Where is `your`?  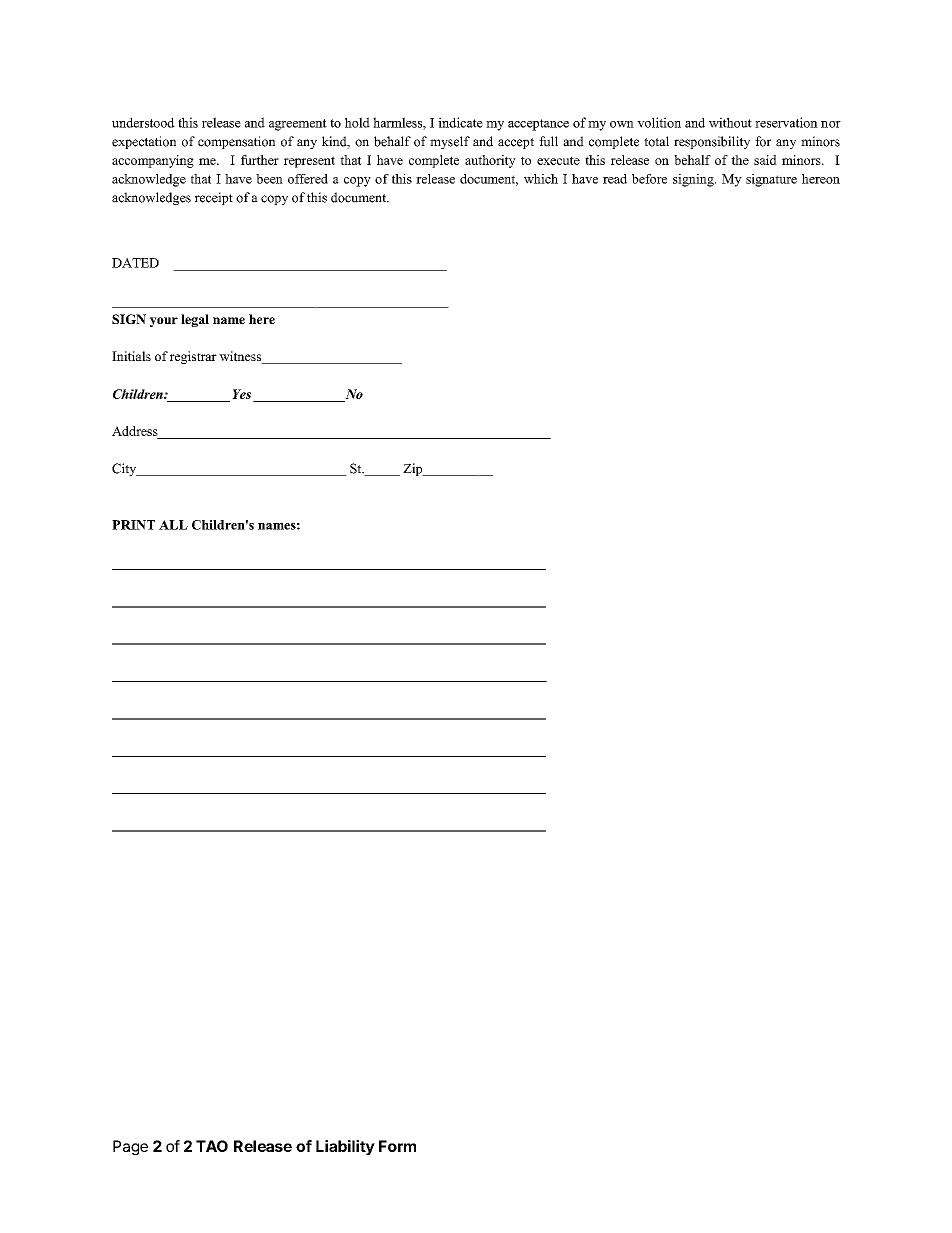
your is located at coordinates (164, 322).
